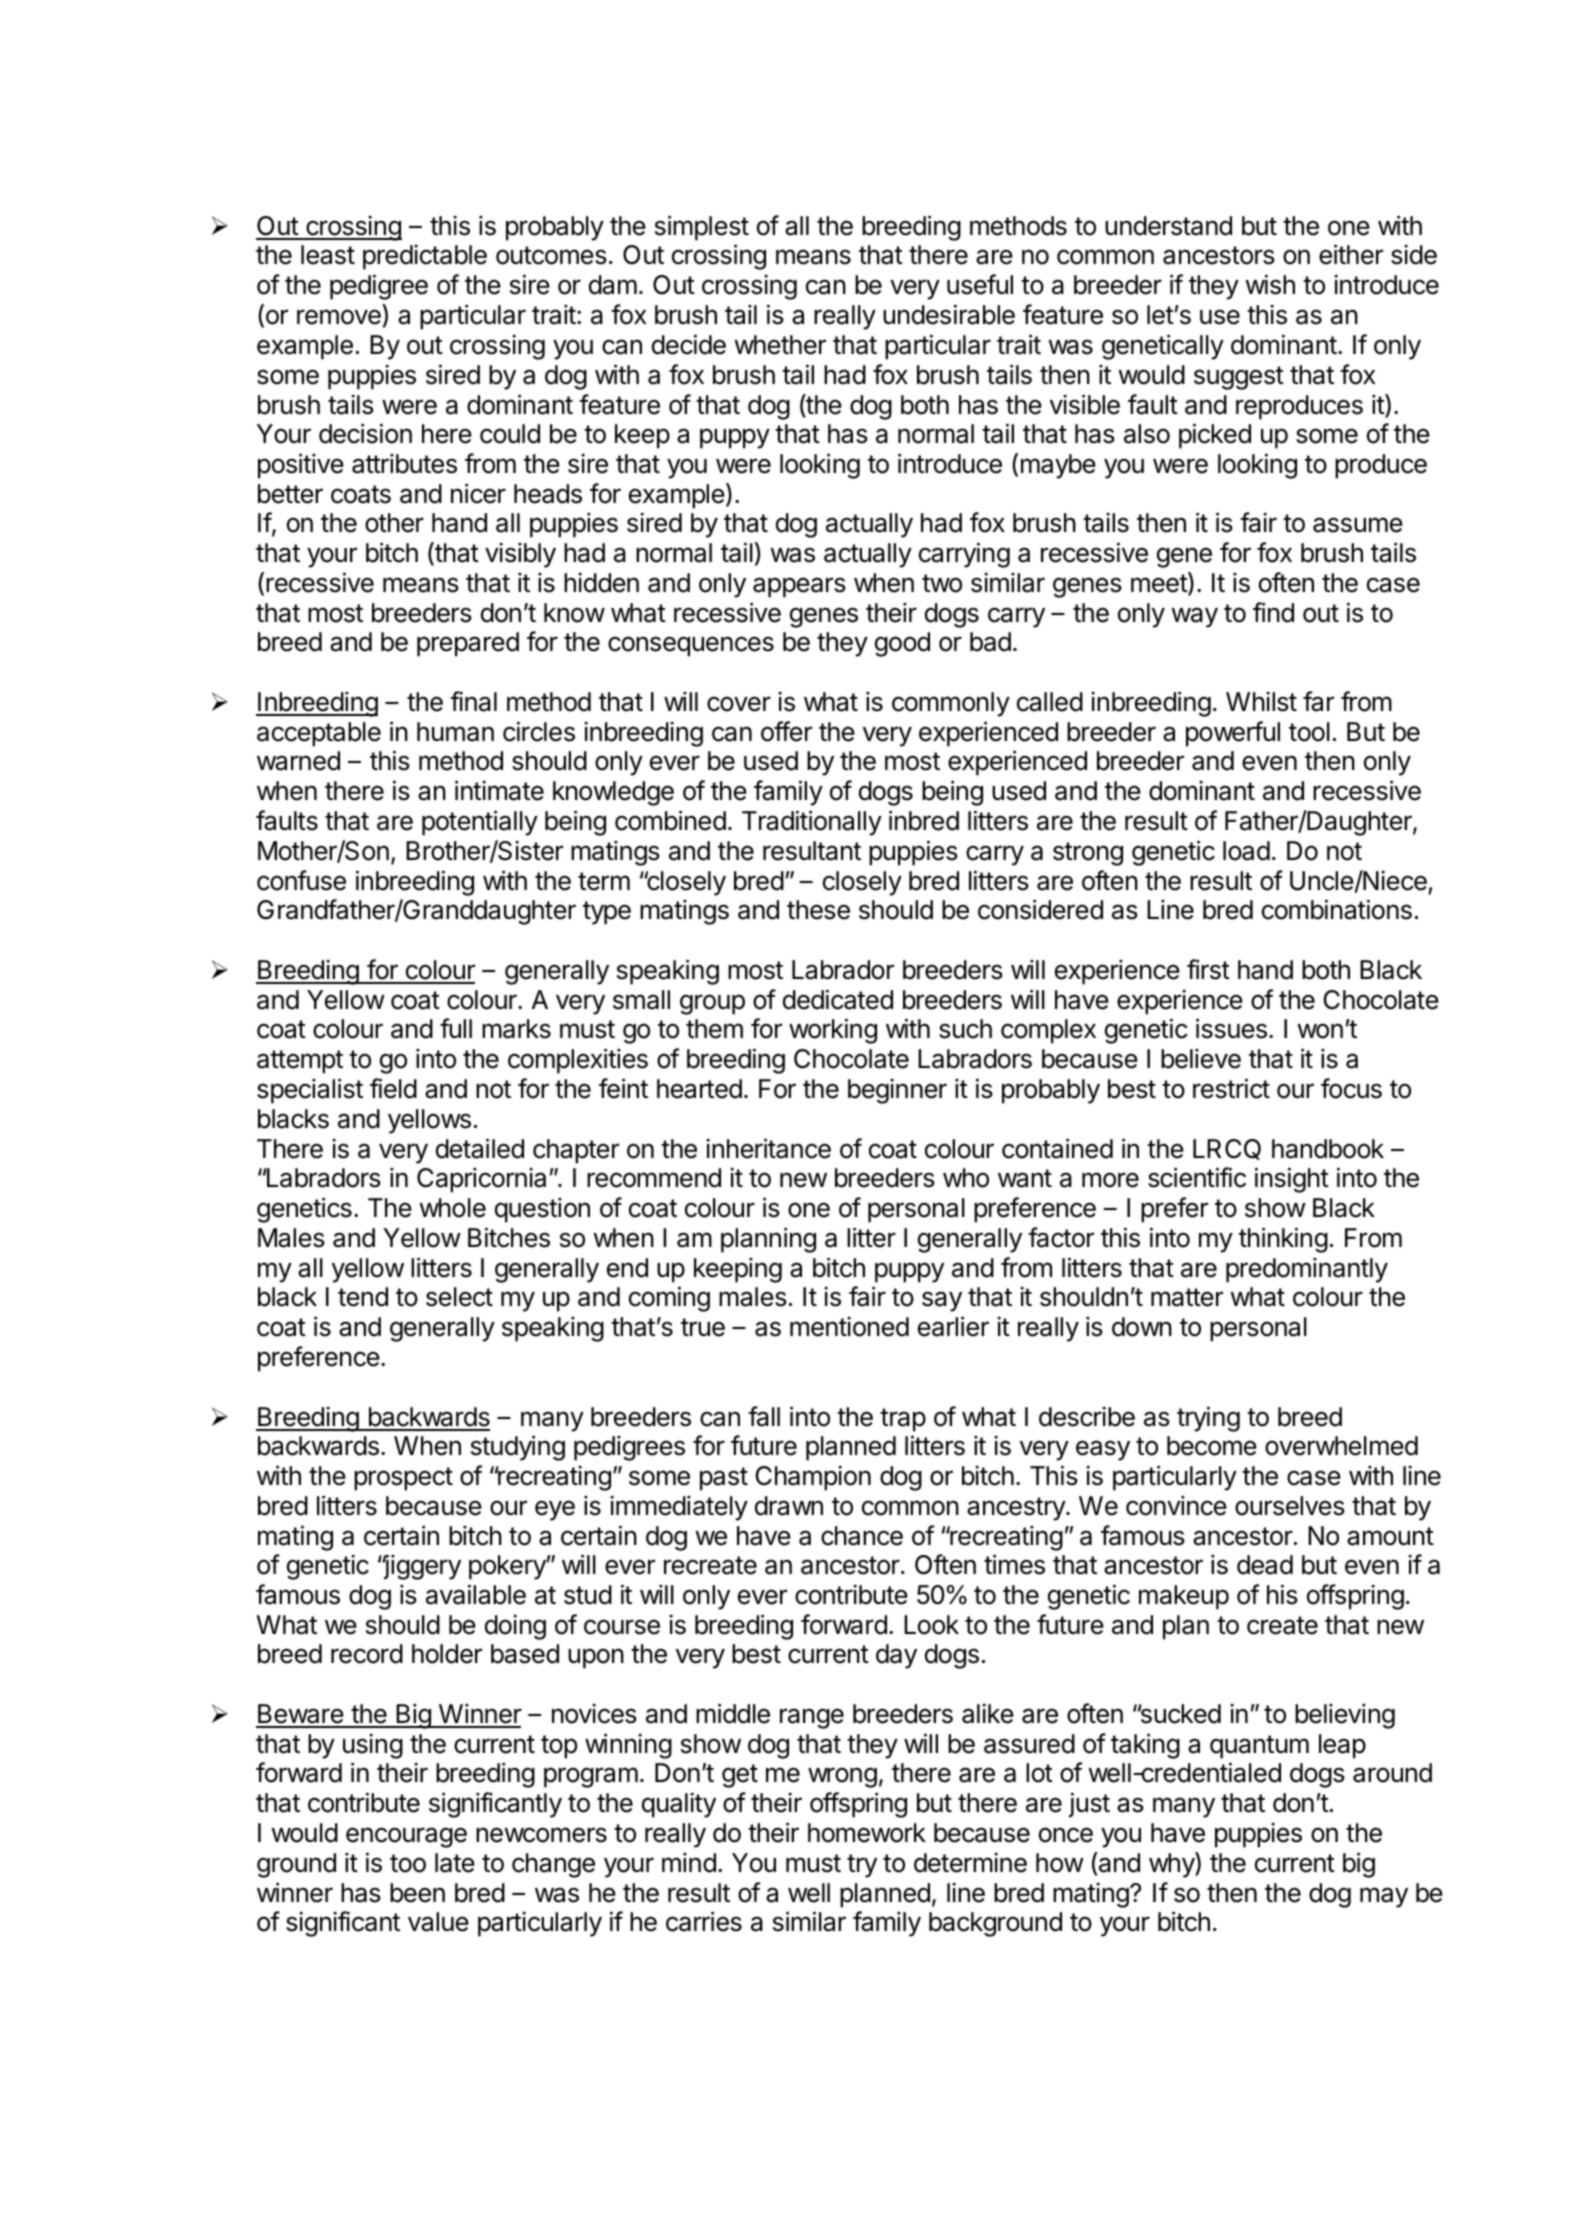 This screenshot has width=1582, height=2239. I want to click on mentioned, so click(849, 1326).
